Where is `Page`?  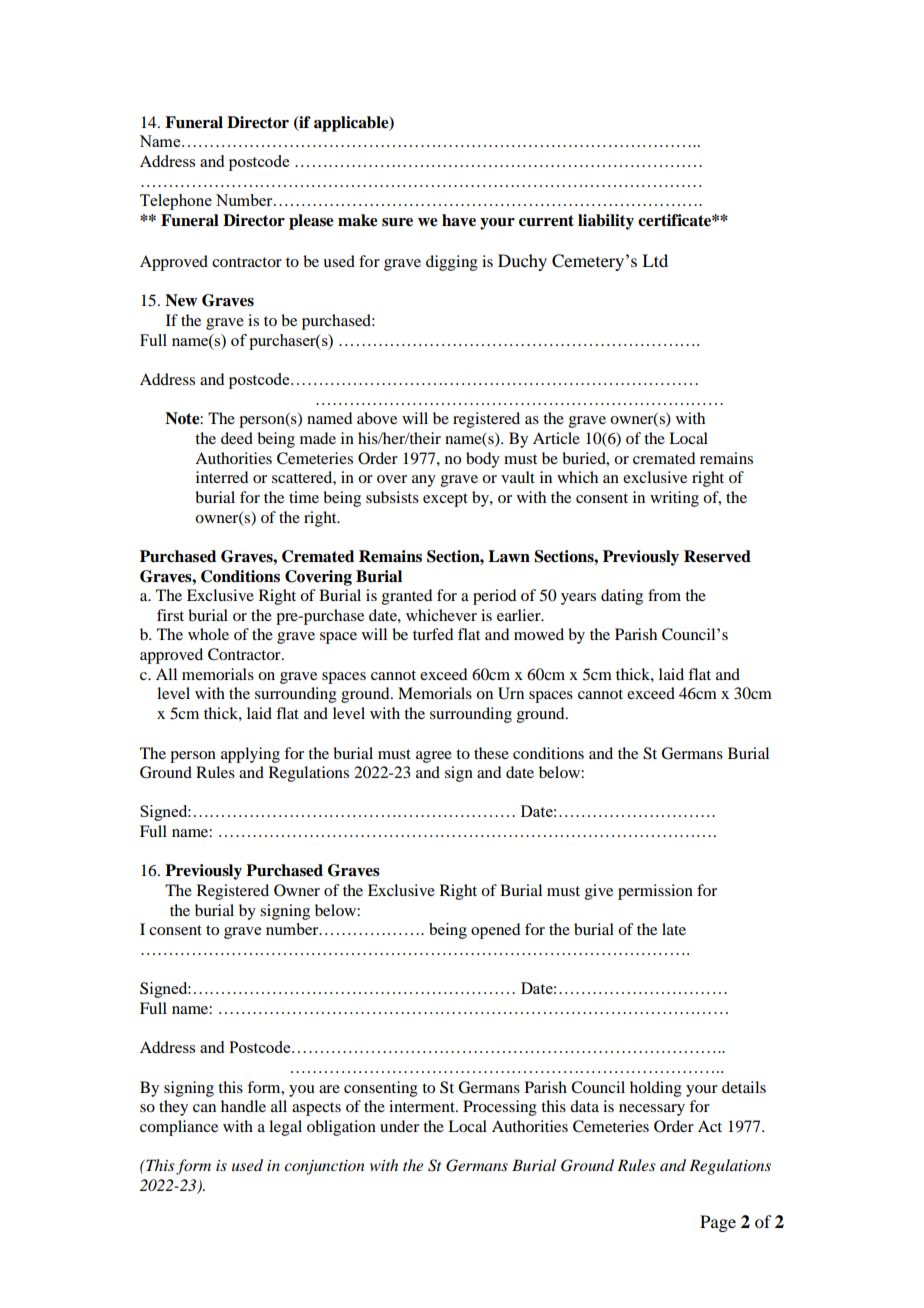 Page is located at coordinates (718, 1223).
